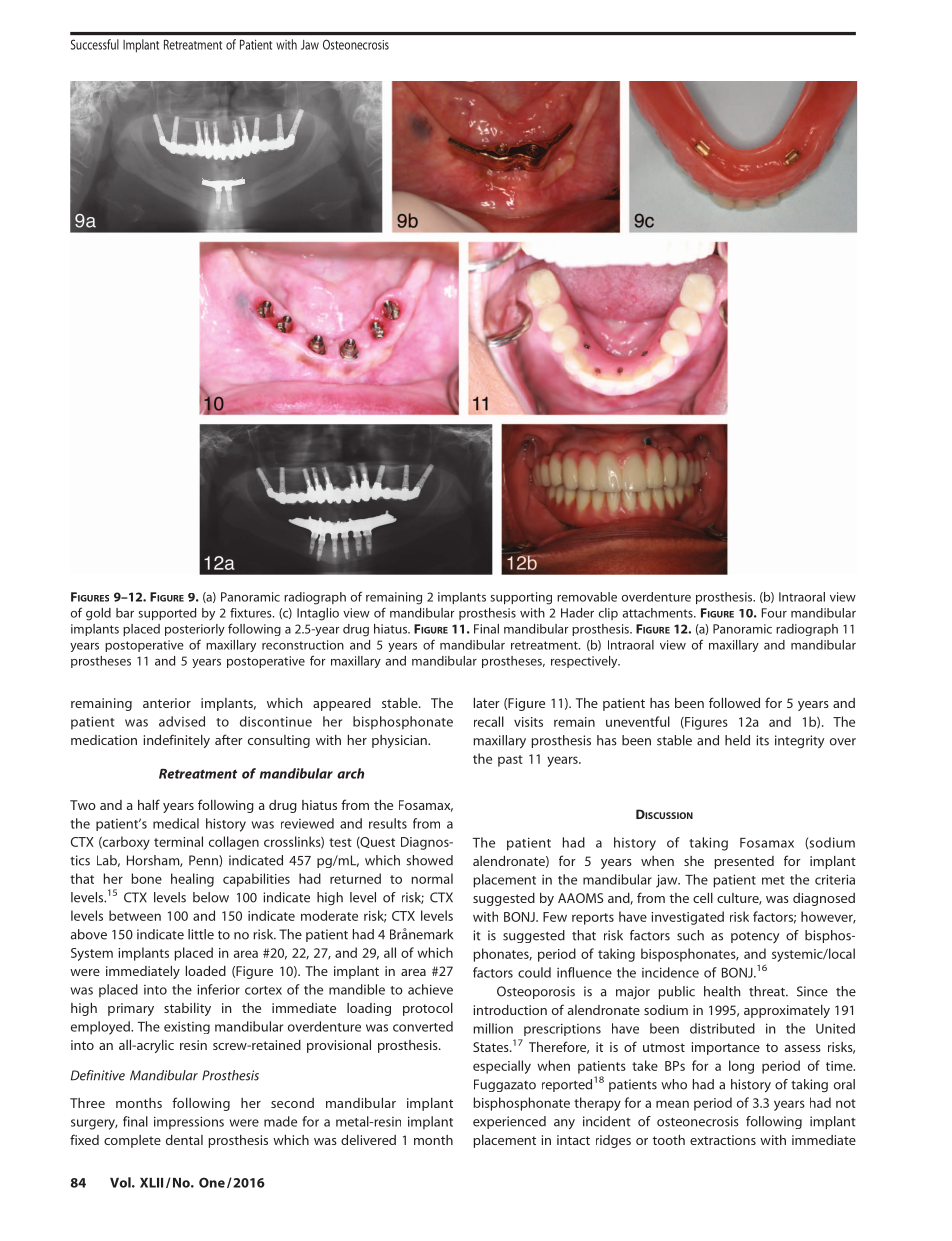  I want to click on respectively, so click(585, 662).
